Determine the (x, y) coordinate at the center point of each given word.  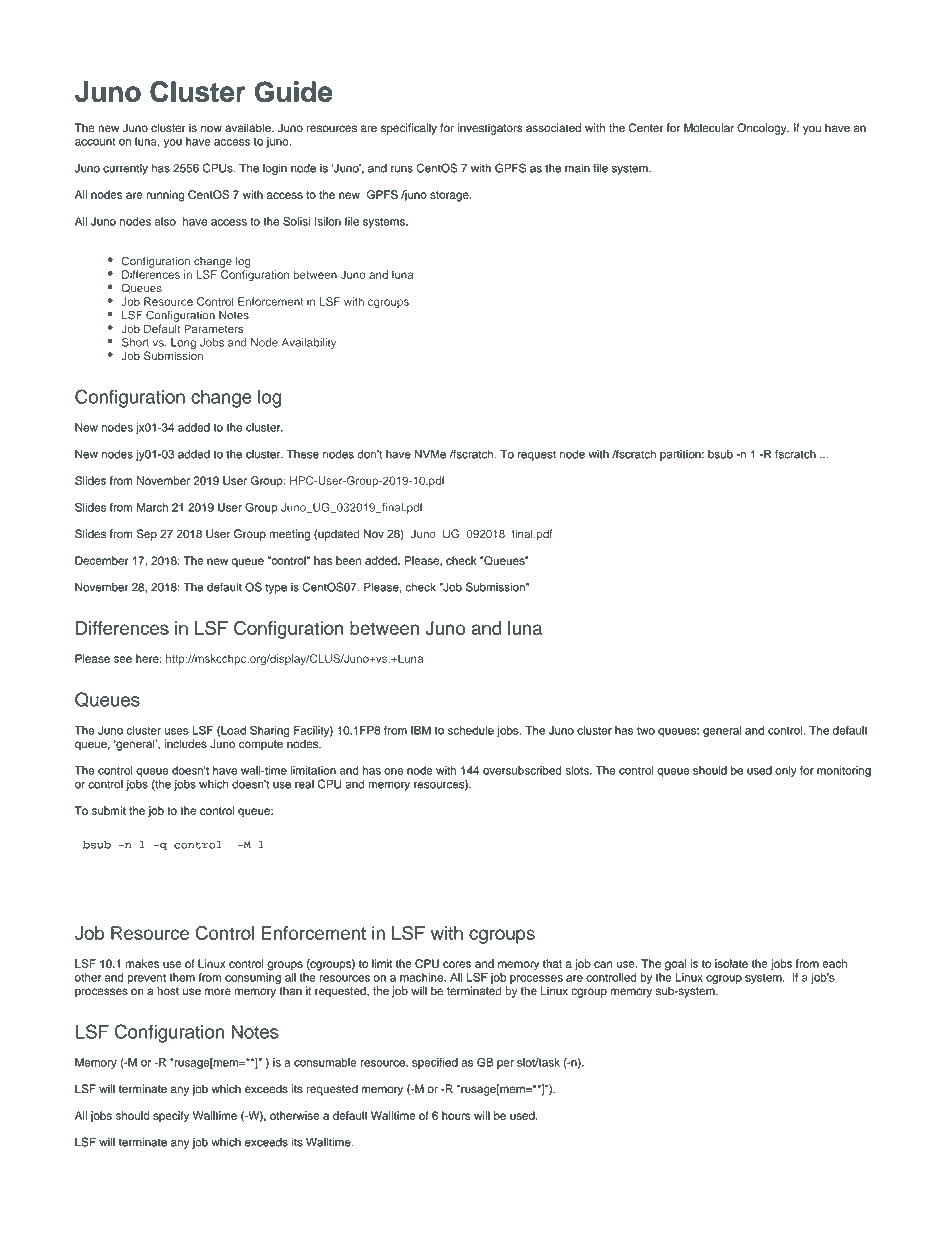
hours (456, 1115)
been (348, 560)
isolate (731, 963)
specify (171, 1117)
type (276, 588)
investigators (490, 129)
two (646, 731)
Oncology (763, 129)
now (211, 129)
